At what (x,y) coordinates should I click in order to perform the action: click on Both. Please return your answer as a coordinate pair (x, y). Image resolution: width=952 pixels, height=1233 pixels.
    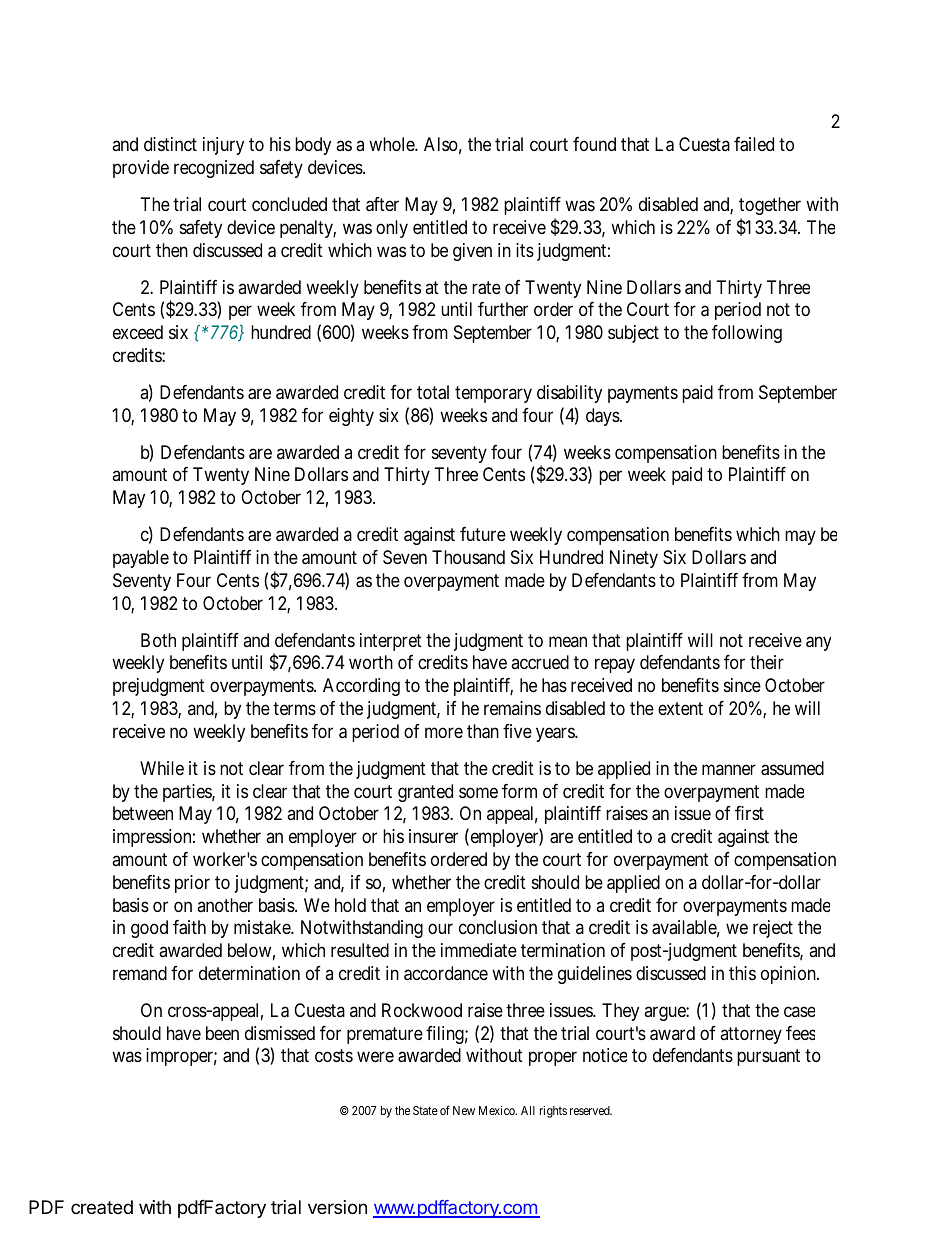
    Looking at the image, I should click on (158, 640).
